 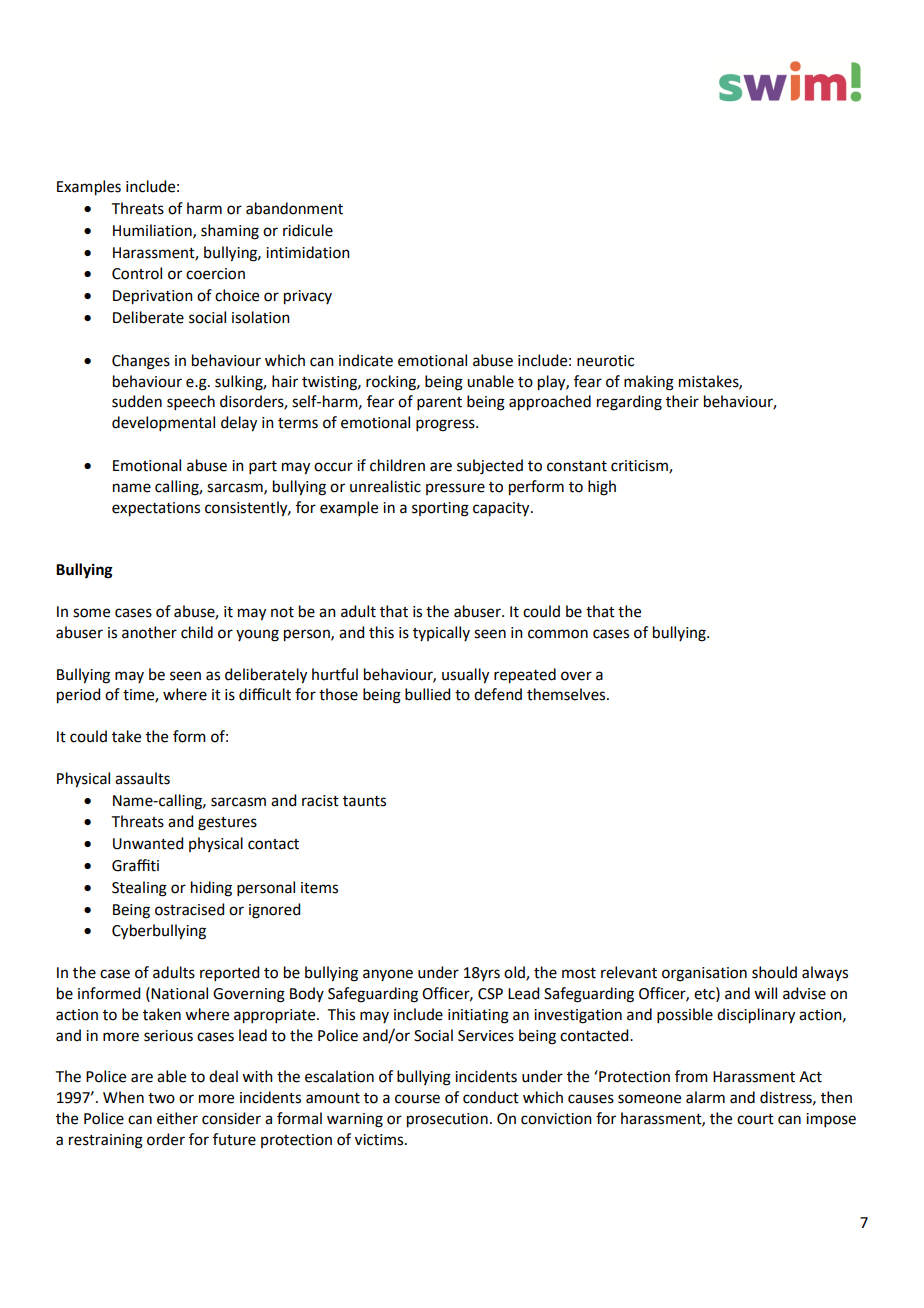 What do you see at coordinates (605, 361) in the screenshot?
I see `neurotic` at bounding box center [605, 361].
